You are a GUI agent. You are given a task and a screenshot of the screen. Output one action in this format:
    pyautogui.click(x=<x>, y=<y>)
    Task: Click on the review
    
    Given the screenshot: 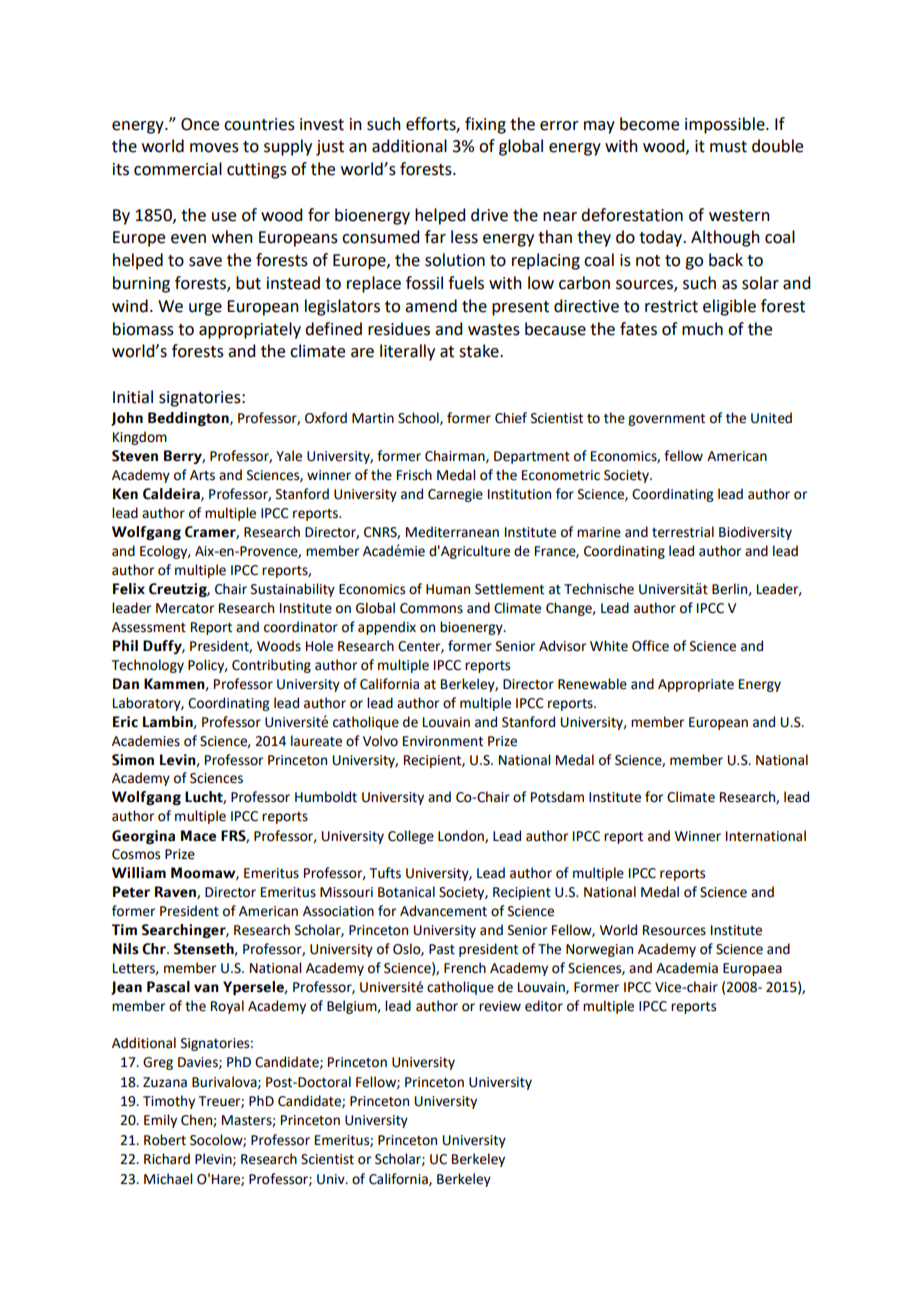 What is the action you would take?
    pyautogui.click(x=500, y=1006)
